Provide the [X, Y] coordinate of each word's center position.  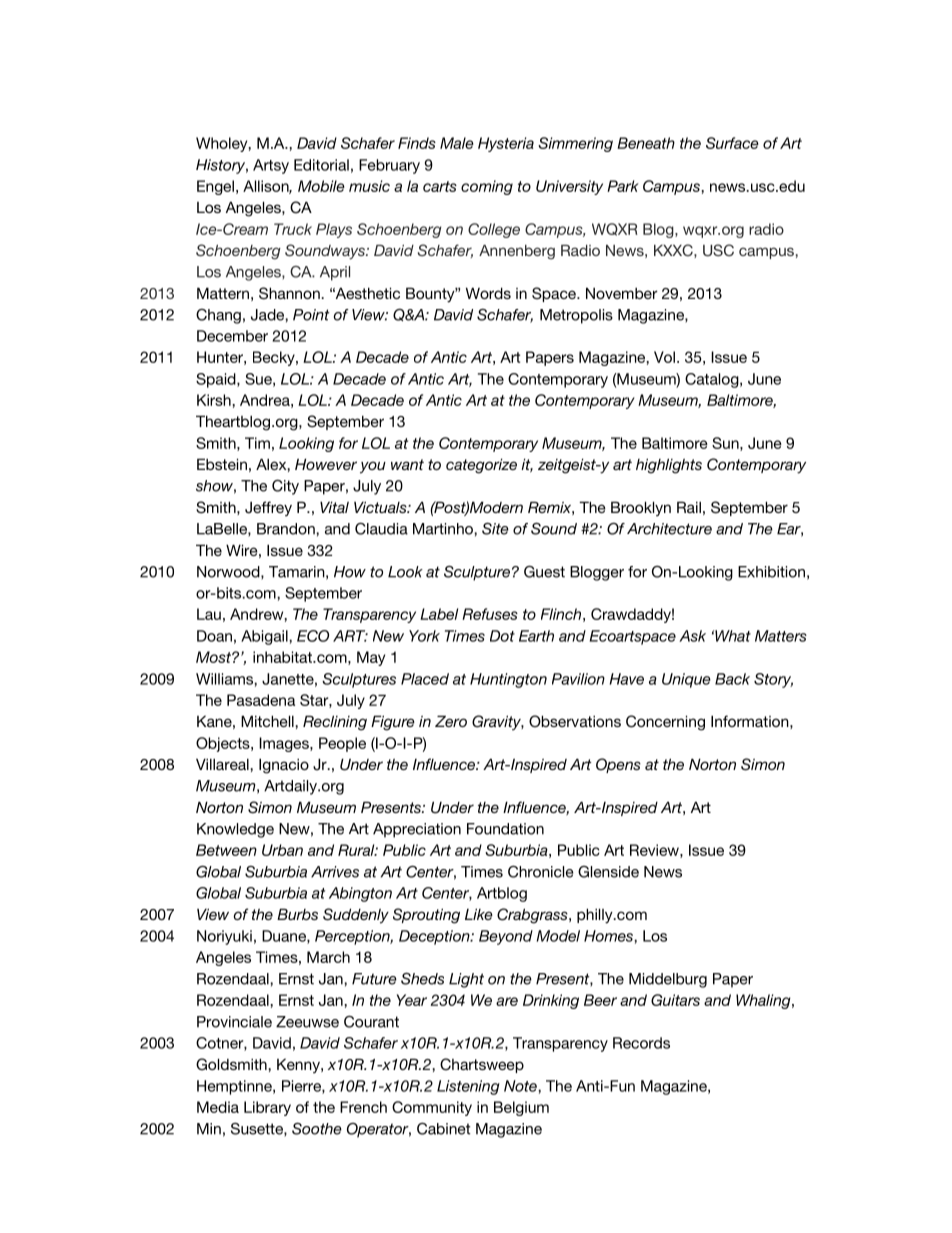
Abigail [265, 637]
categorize [481, 466]
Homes [609, 936]
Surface [732, 143]
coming [487, 187]
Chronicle [541, 872]
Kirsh [215, 400]
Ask [692, 636]
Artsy [271, 166]
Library [267, 1108]
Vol [664, 357]
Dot [502, 636]
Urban [282, 850]
